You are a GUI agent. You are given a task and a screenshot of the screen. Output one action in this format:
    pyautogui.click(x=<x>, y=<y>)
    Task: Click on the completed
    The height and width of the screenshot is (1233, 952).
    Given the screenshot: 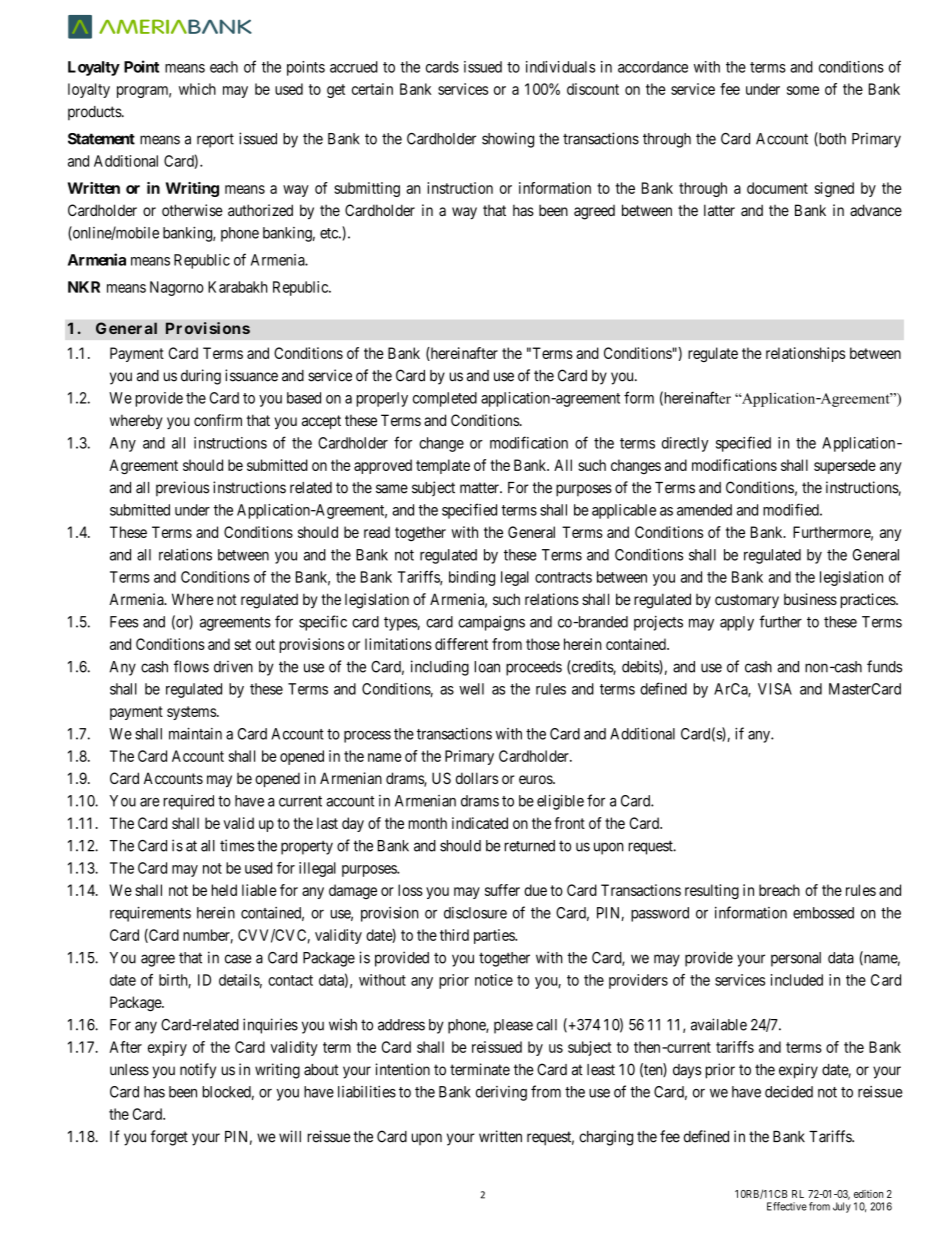 What is the action you would take?
    pyautogui.click(x=445, y=399)
